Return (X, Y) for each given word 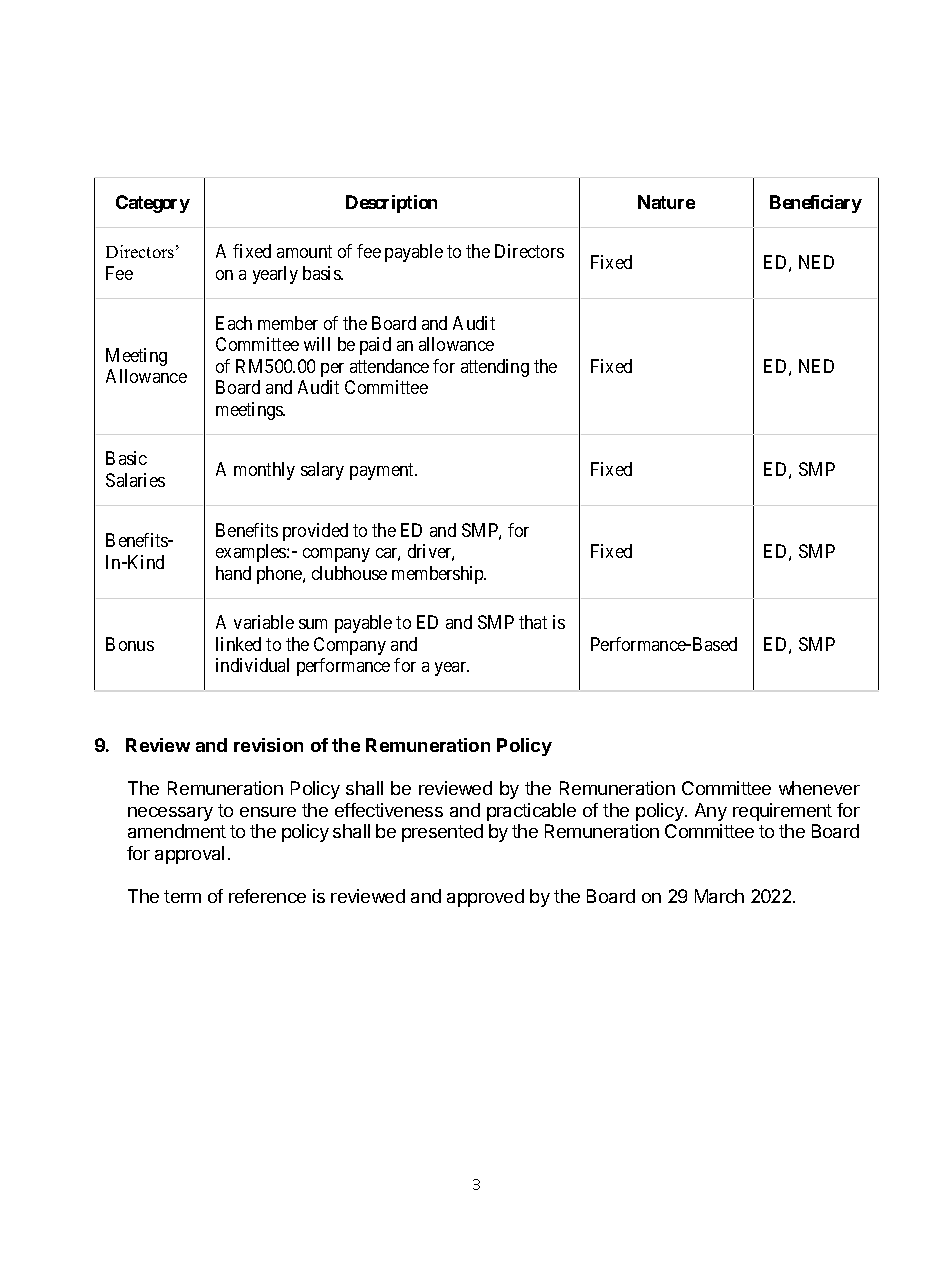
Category (153, 204)
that (533, 622)
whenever (819, 788)
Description (391, 204)
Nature (666, 202)
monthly (264, 471)
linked (238, 644)
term (182, 896)
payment (383, 471)
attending (495, 368)
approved (485, 898)
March (719, 896)
